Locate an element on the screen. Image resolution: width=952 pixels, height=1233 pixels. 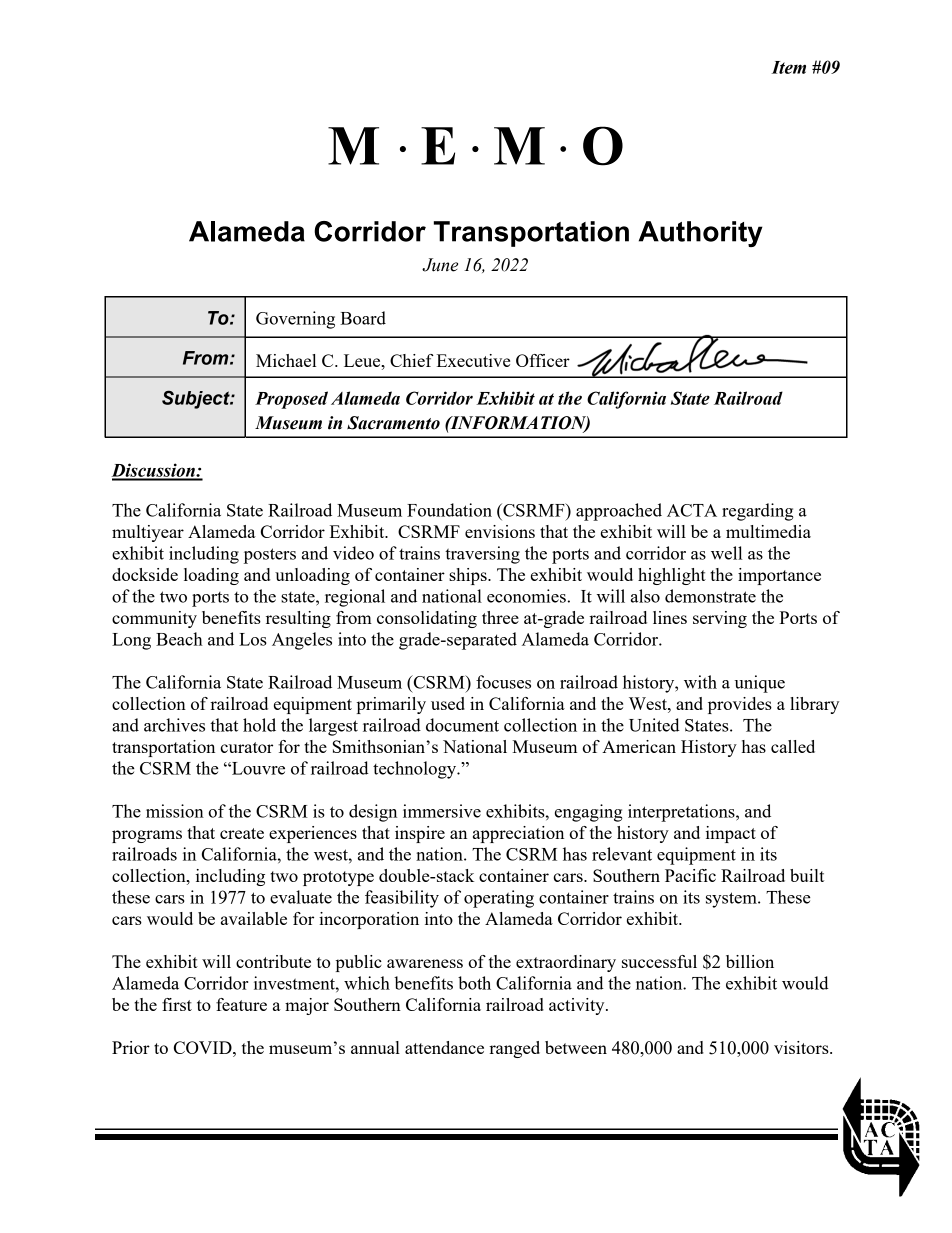
June is located at coordinates (440, 265).
